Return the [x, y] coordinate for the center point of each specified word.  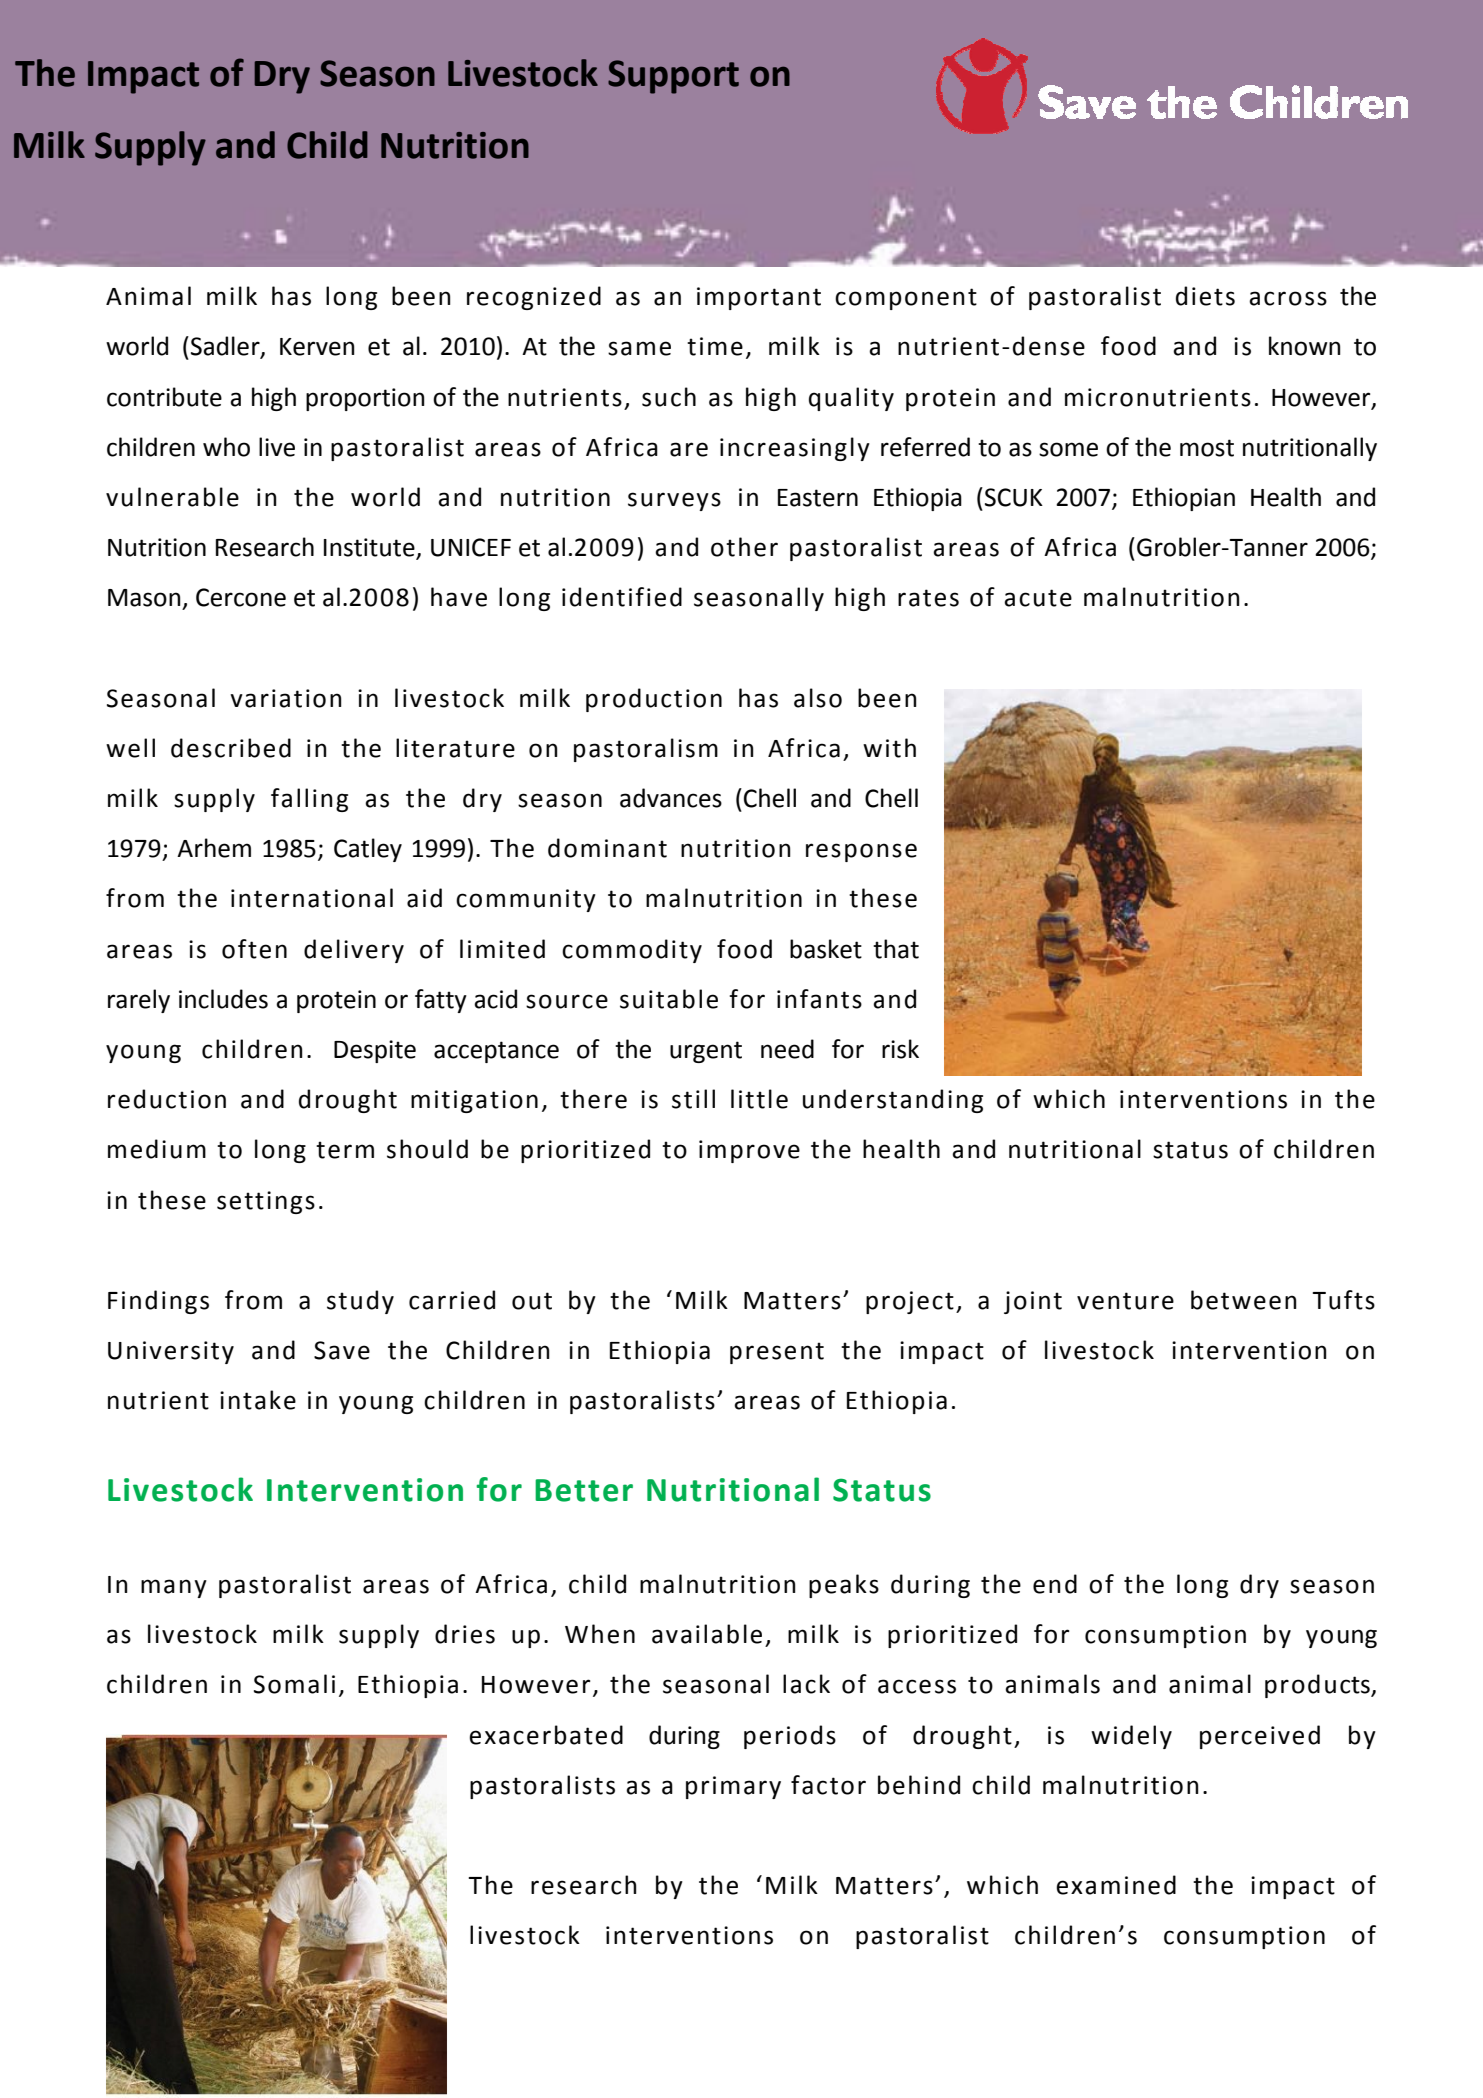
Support [673, 77]
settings [266, 1202]
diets [1205, 296]
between [1244, 1300]
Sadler [226, 347]
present [777, 1353]
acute [1038, 598]
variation [286, 698]
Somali [294, 1684]
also [818, 698]
